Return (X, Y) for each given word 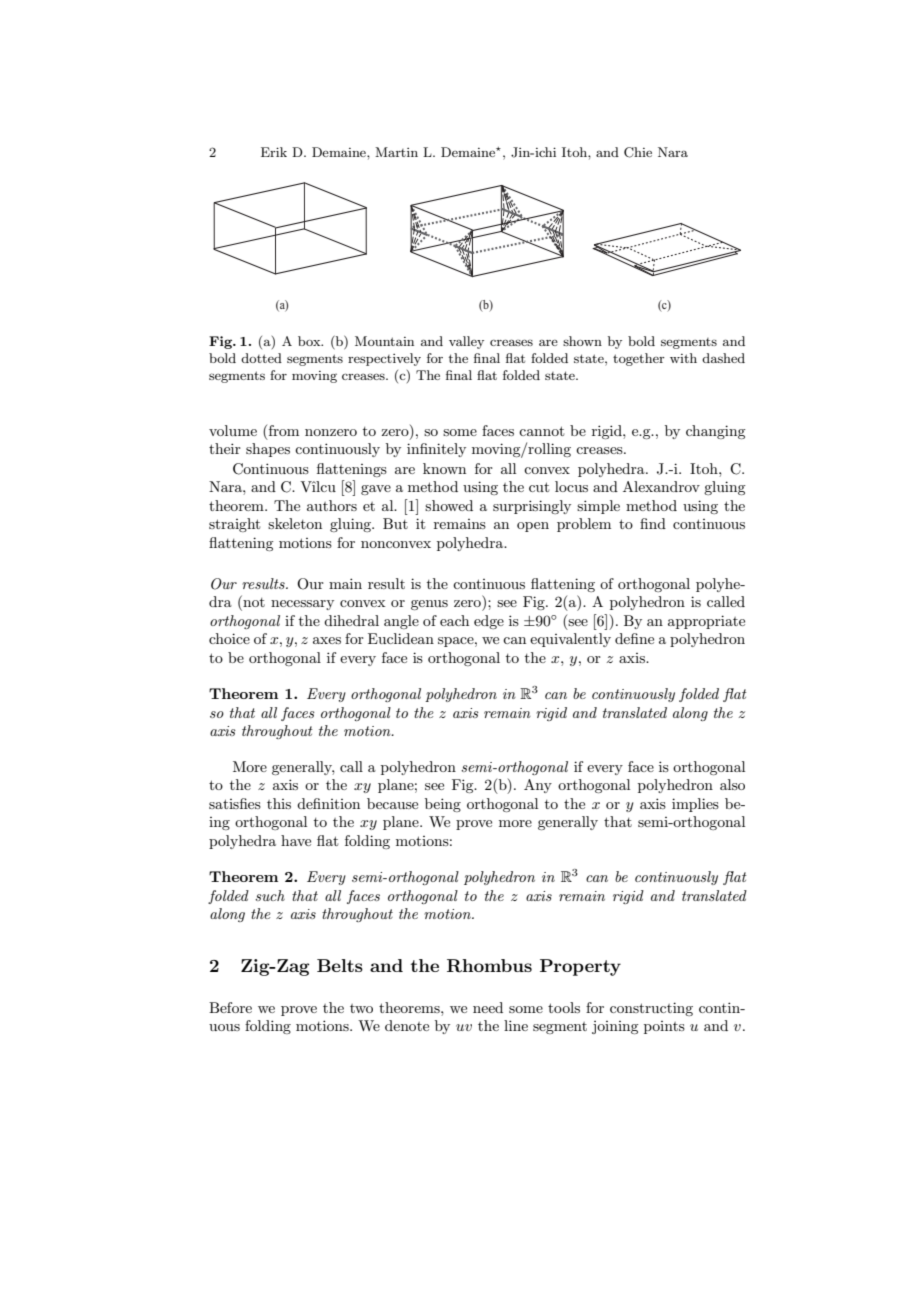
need (488, 1007)
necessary (302, 605)
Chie (638, 152)
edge (489, 622)
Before (230, 1007)
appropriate (706, 622)
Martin (396, 152)
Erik (274, 152)
